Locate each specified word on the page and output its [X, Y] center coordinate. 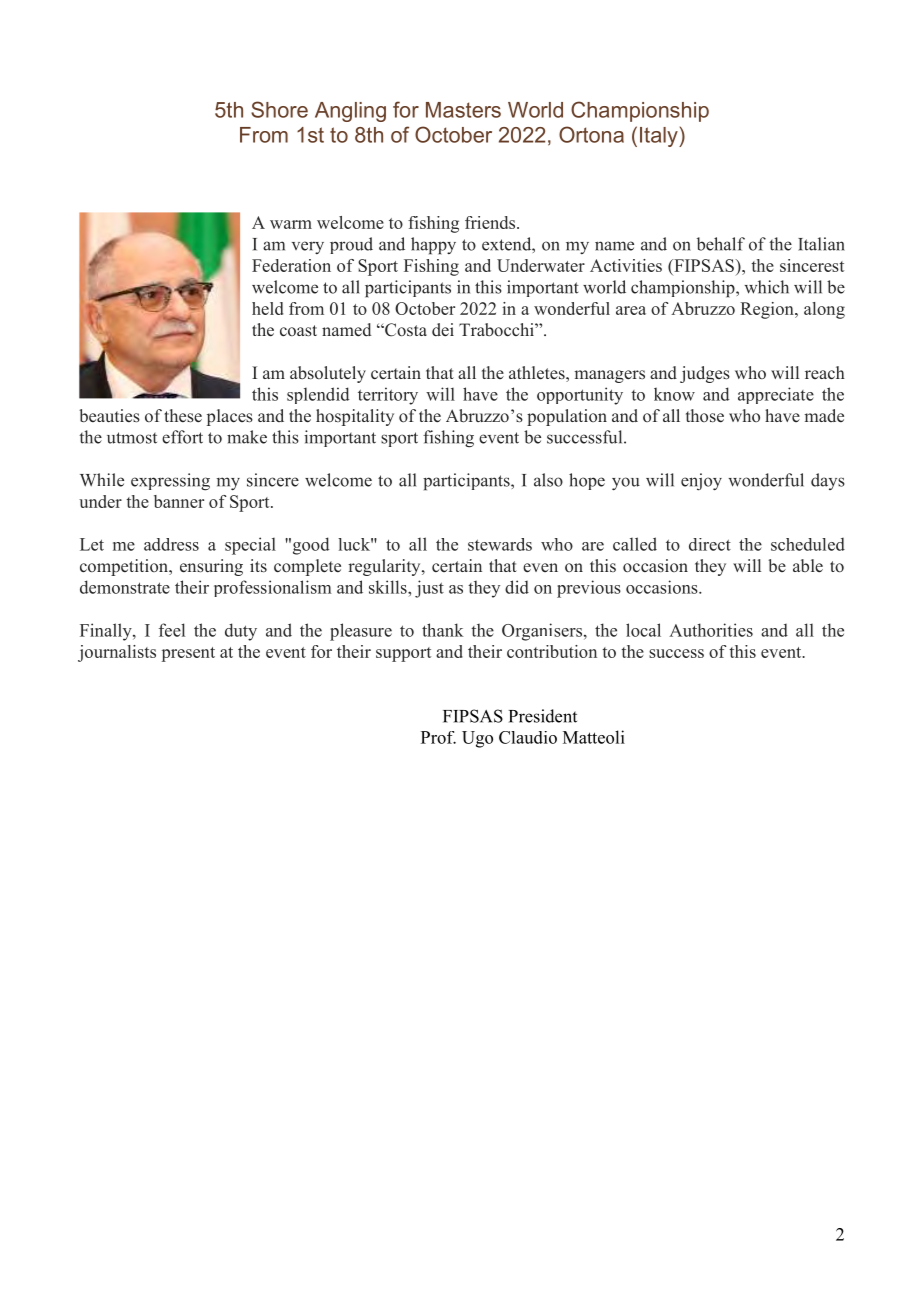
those [705, 416]
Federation [291, 265]
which [766, 287]
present [188, 654]
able [808, 566]
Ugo [477, 739]
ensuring [211, 567]
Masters [463, 110]
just [429, 589]
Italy [660, 137]
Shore [279, 109]
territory [388, 396]
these [183, 416]
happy [433, 246]
